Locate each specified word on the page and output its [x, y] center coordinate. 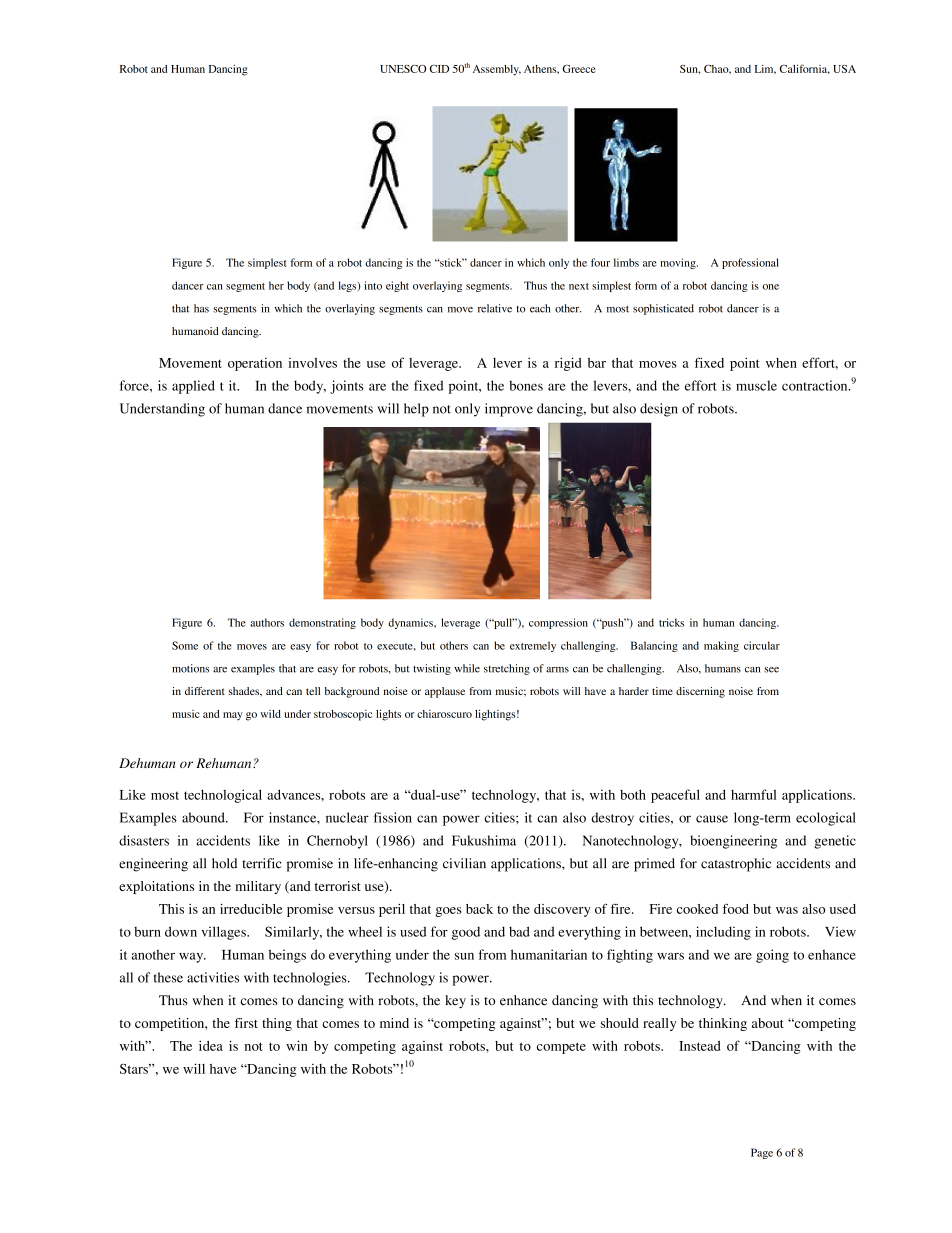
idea [211, 1045]
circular [762, 645]
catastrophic [736, 865]
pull [503, 623]
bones [526, 385]
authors [267, 622]
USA [844, 69]
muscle [756, 385]
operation [255, 364]
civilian [464, 863]
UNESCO [403, 69]
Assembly [497, 70]
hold [224, 863]
